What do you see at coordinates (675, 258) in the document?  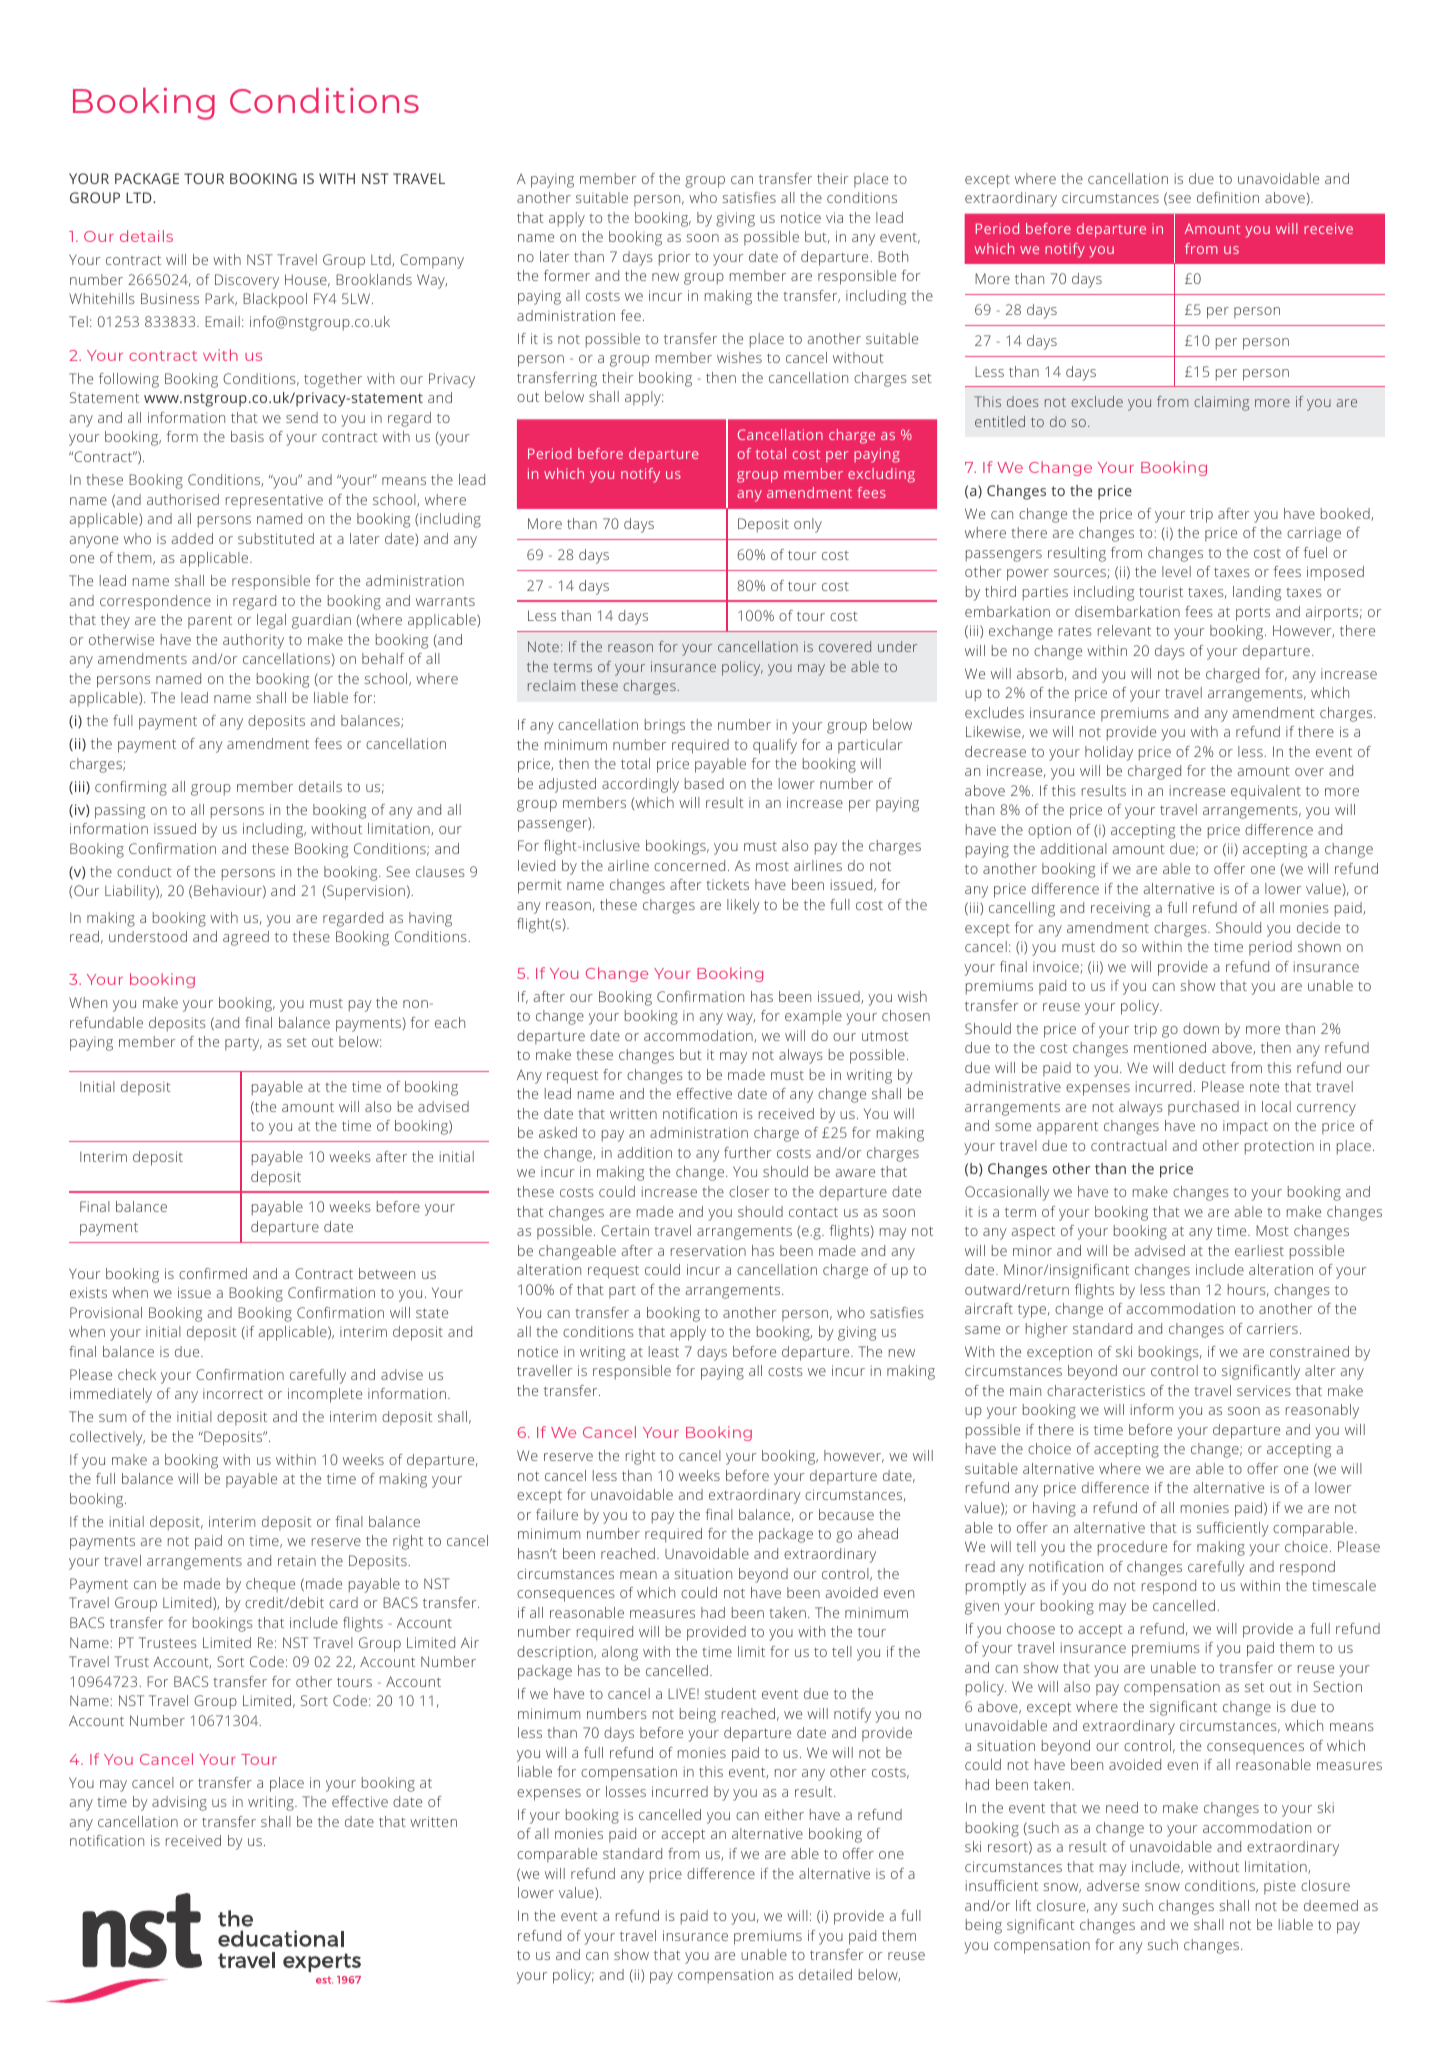 I see `prior` at bounding box center [675, 258].
